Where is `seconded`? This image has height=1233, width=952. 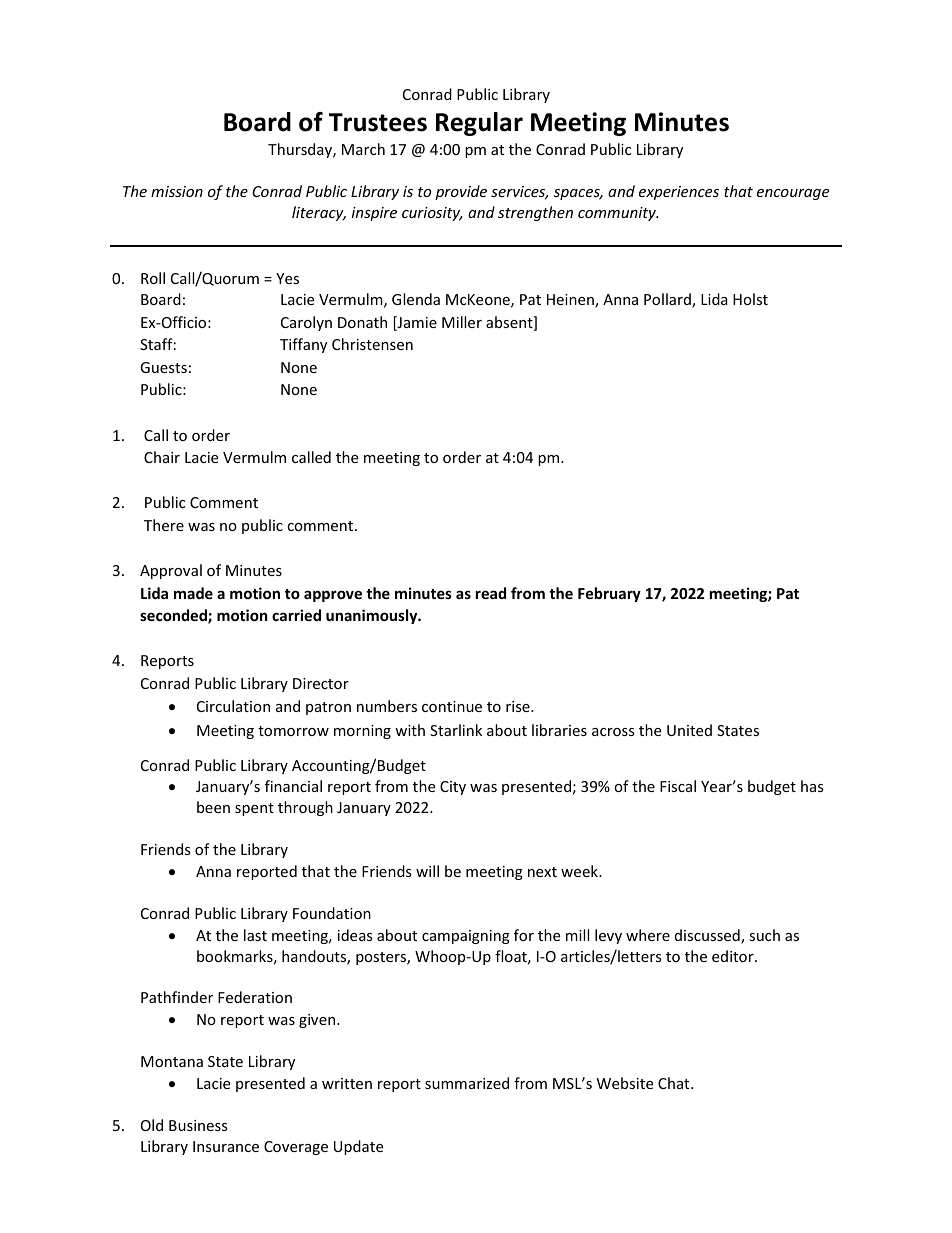 seconded is located at coordinates (174, 616).
